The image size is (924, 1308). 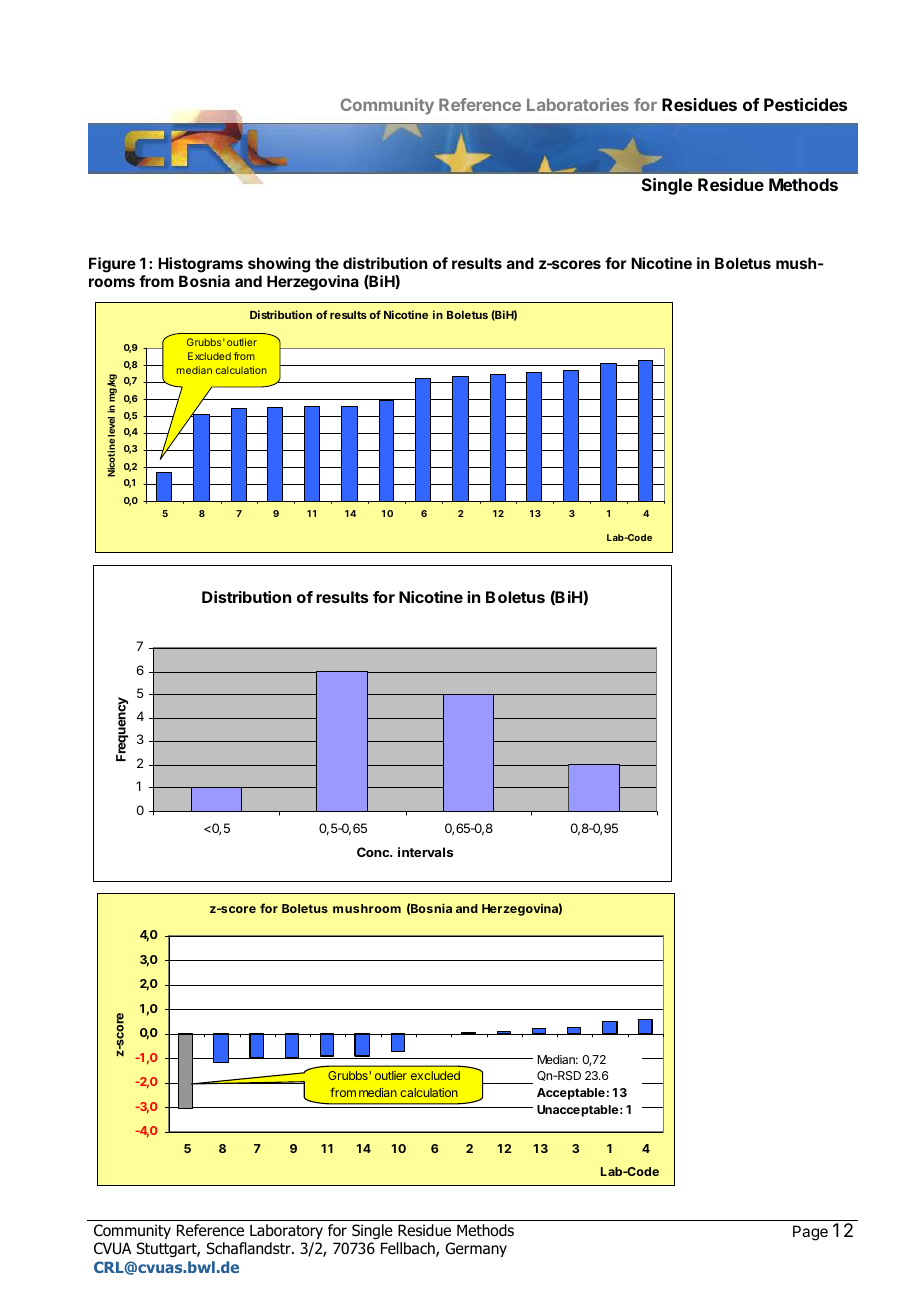 What do you see at coordinates (374, 852) in the screenshot?
I see `Conc` at bounding box center [374, 852].
